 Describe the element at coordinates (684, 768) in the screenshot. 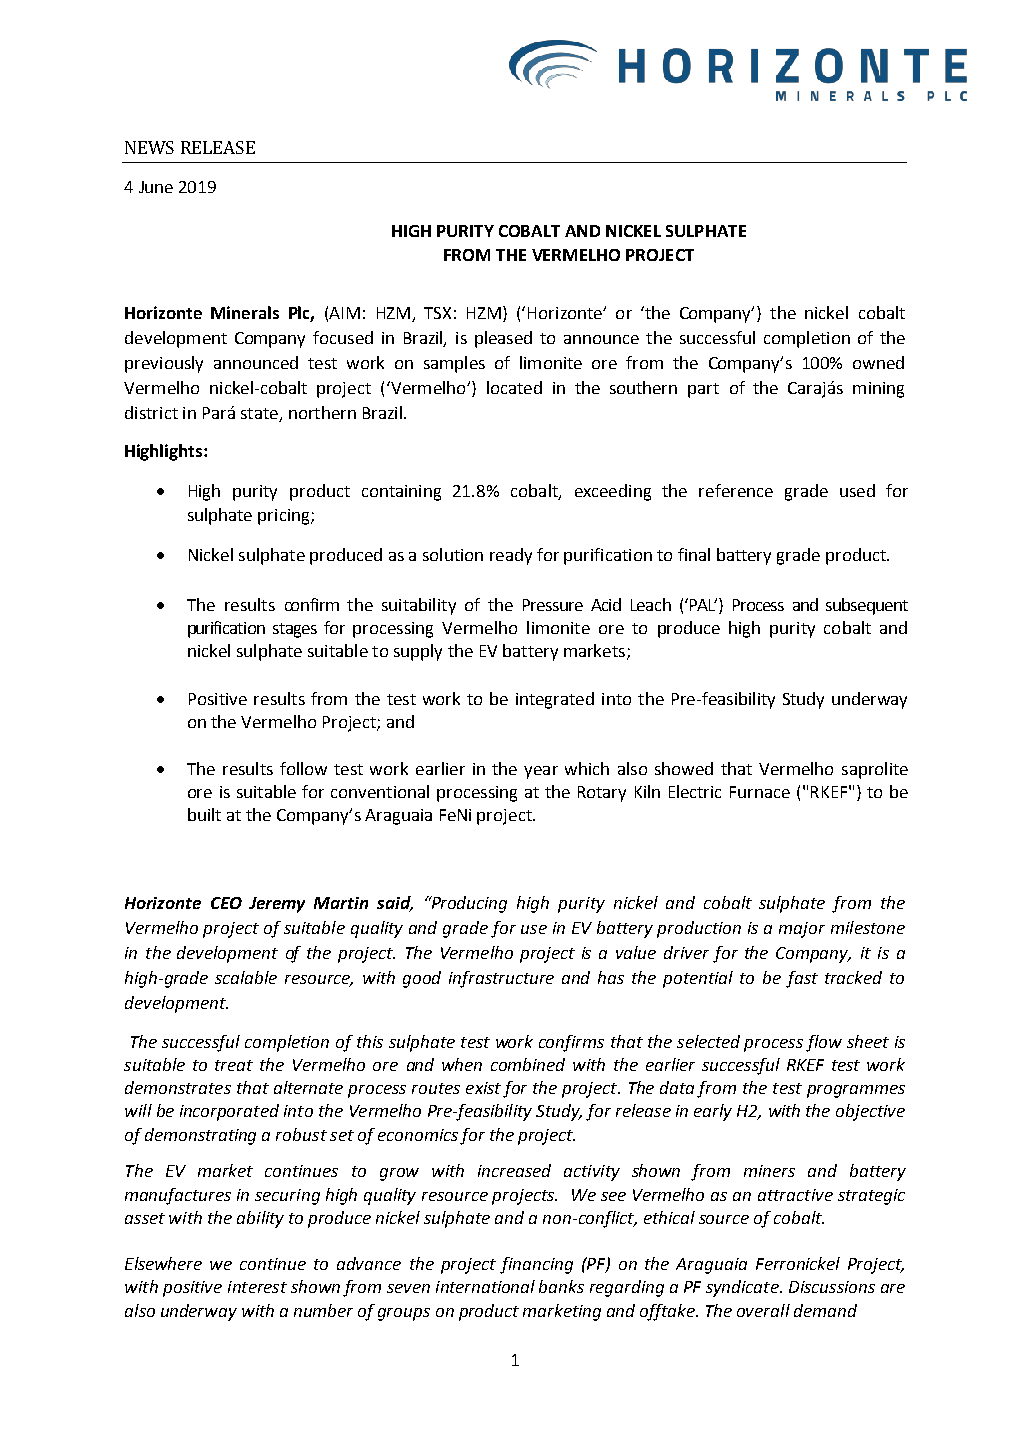

I see `showed` at that location.
